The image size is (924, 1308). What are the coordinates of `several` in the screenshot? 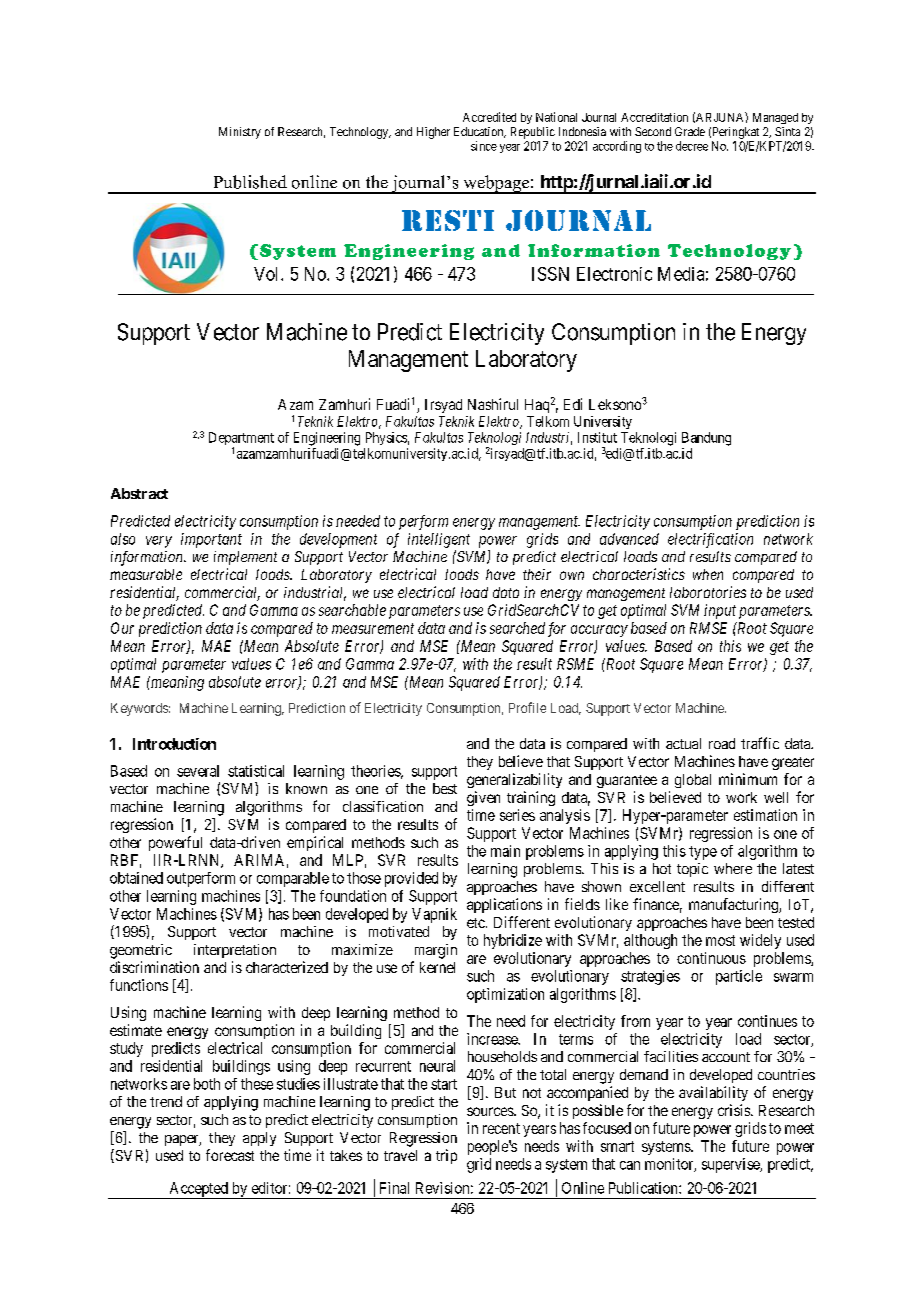 It's located at (198, 771).
